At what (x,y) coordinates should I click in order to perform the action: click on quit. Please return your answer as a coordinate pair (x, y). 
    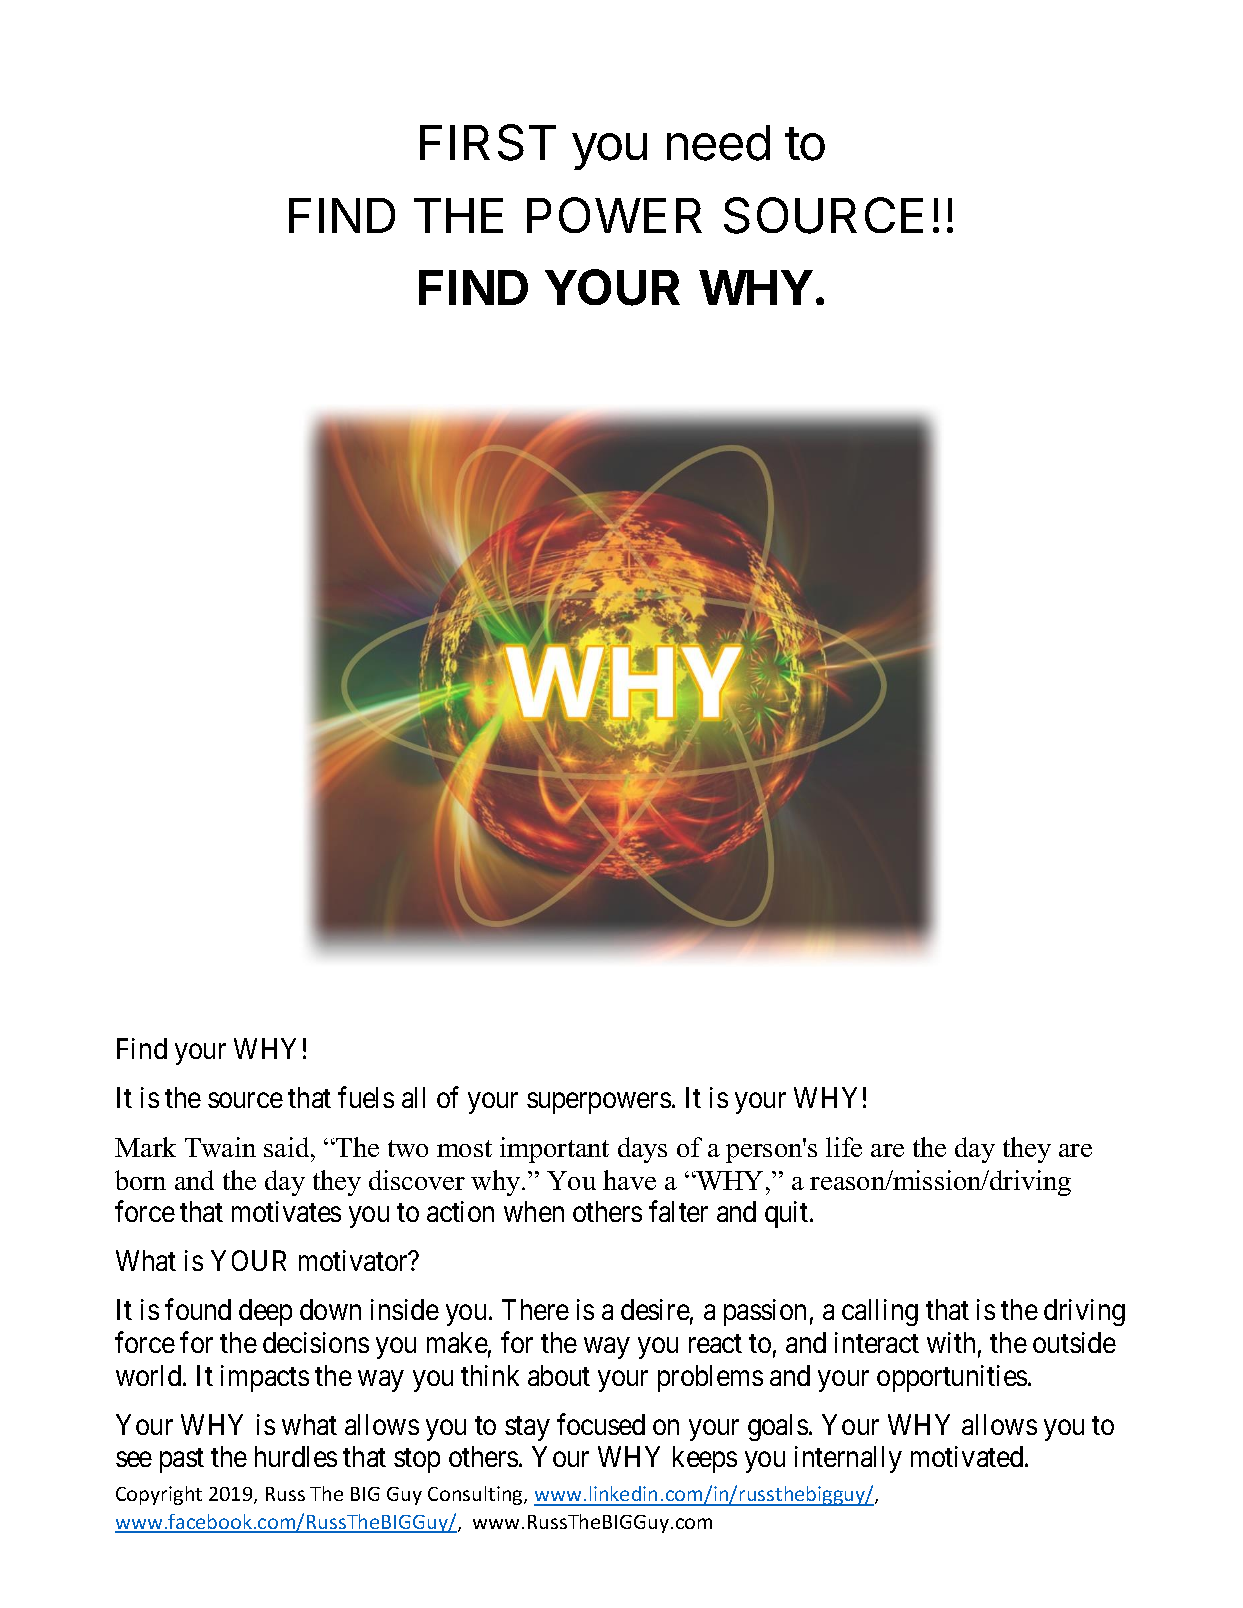
    Looking at the image, I should click on (788, 1214).
